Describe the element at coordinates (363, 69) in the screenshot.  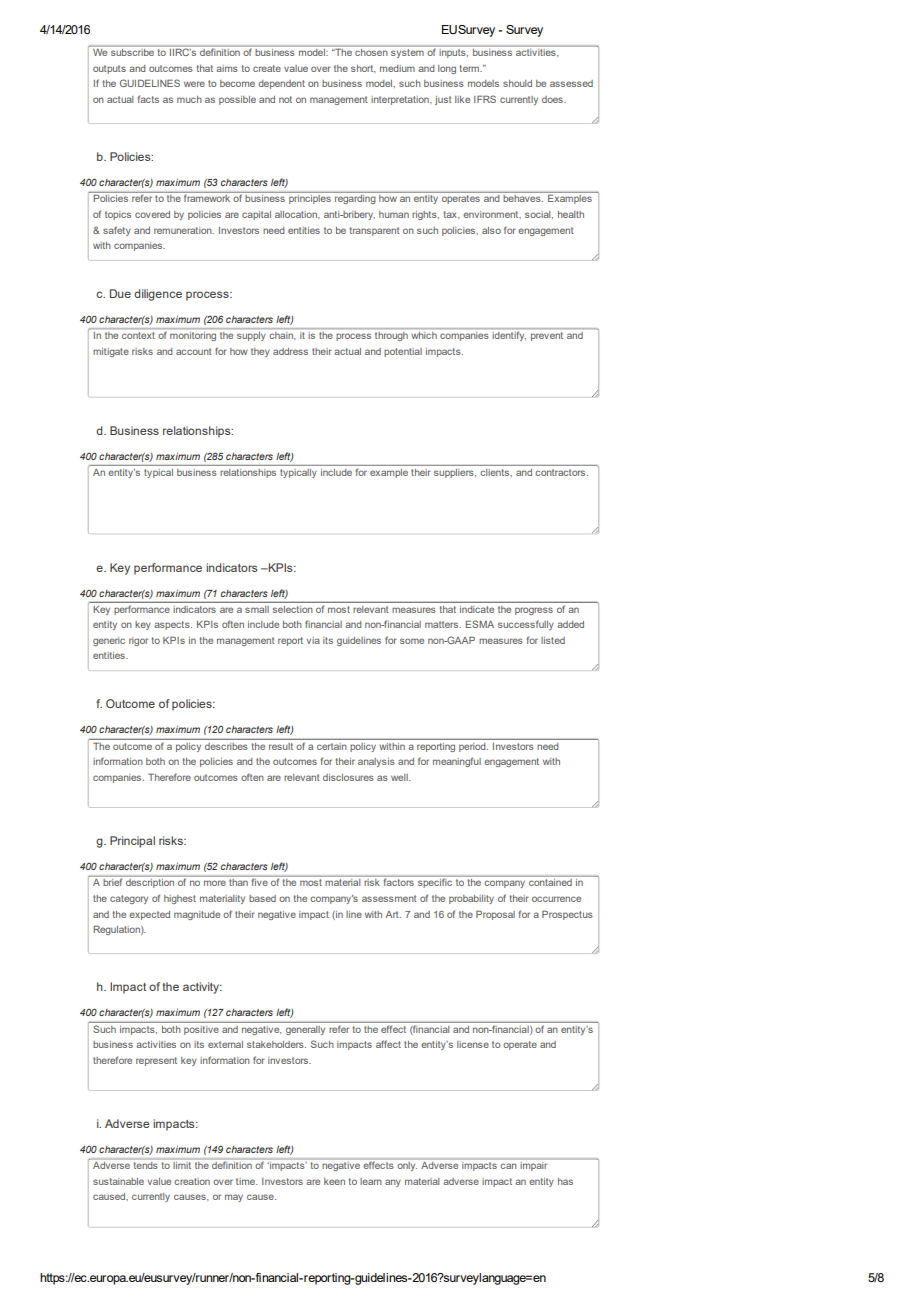
I see `short` at that location.
